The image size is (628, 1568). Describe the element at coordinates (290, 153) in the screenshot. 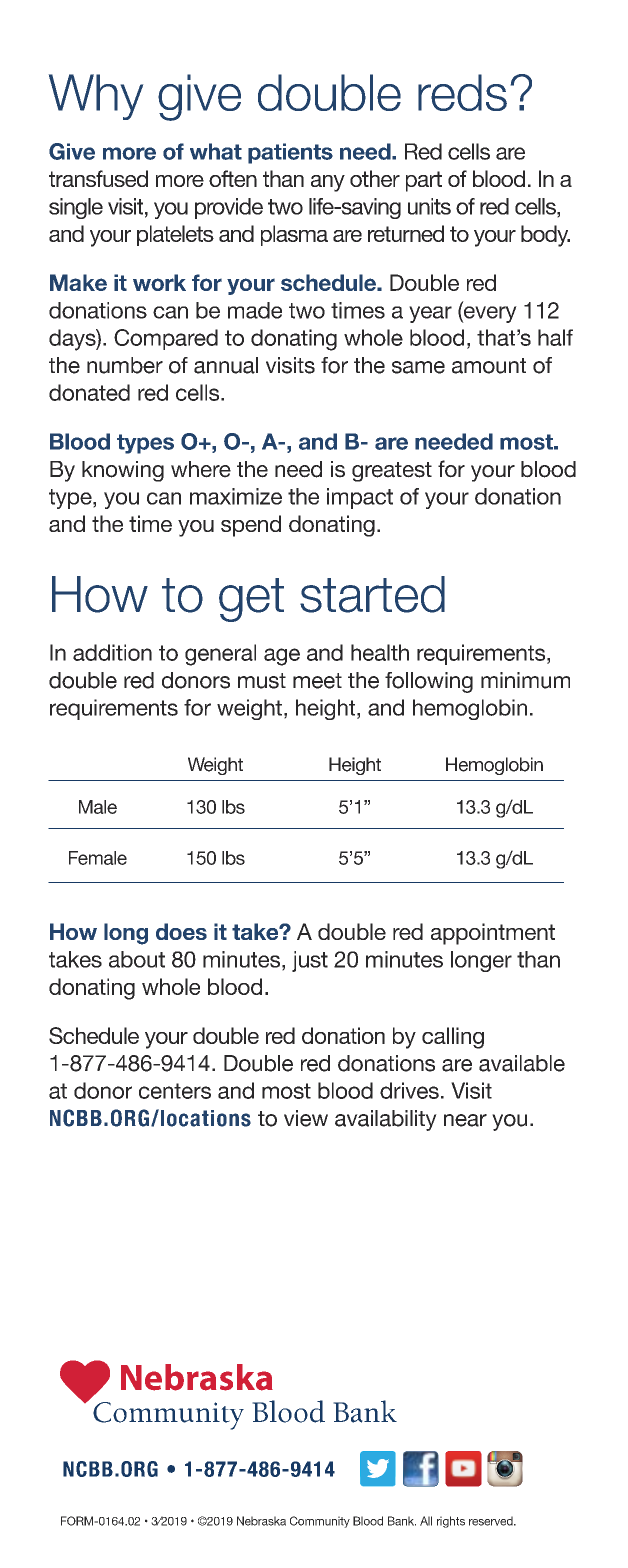

I see `patients` at that location.
